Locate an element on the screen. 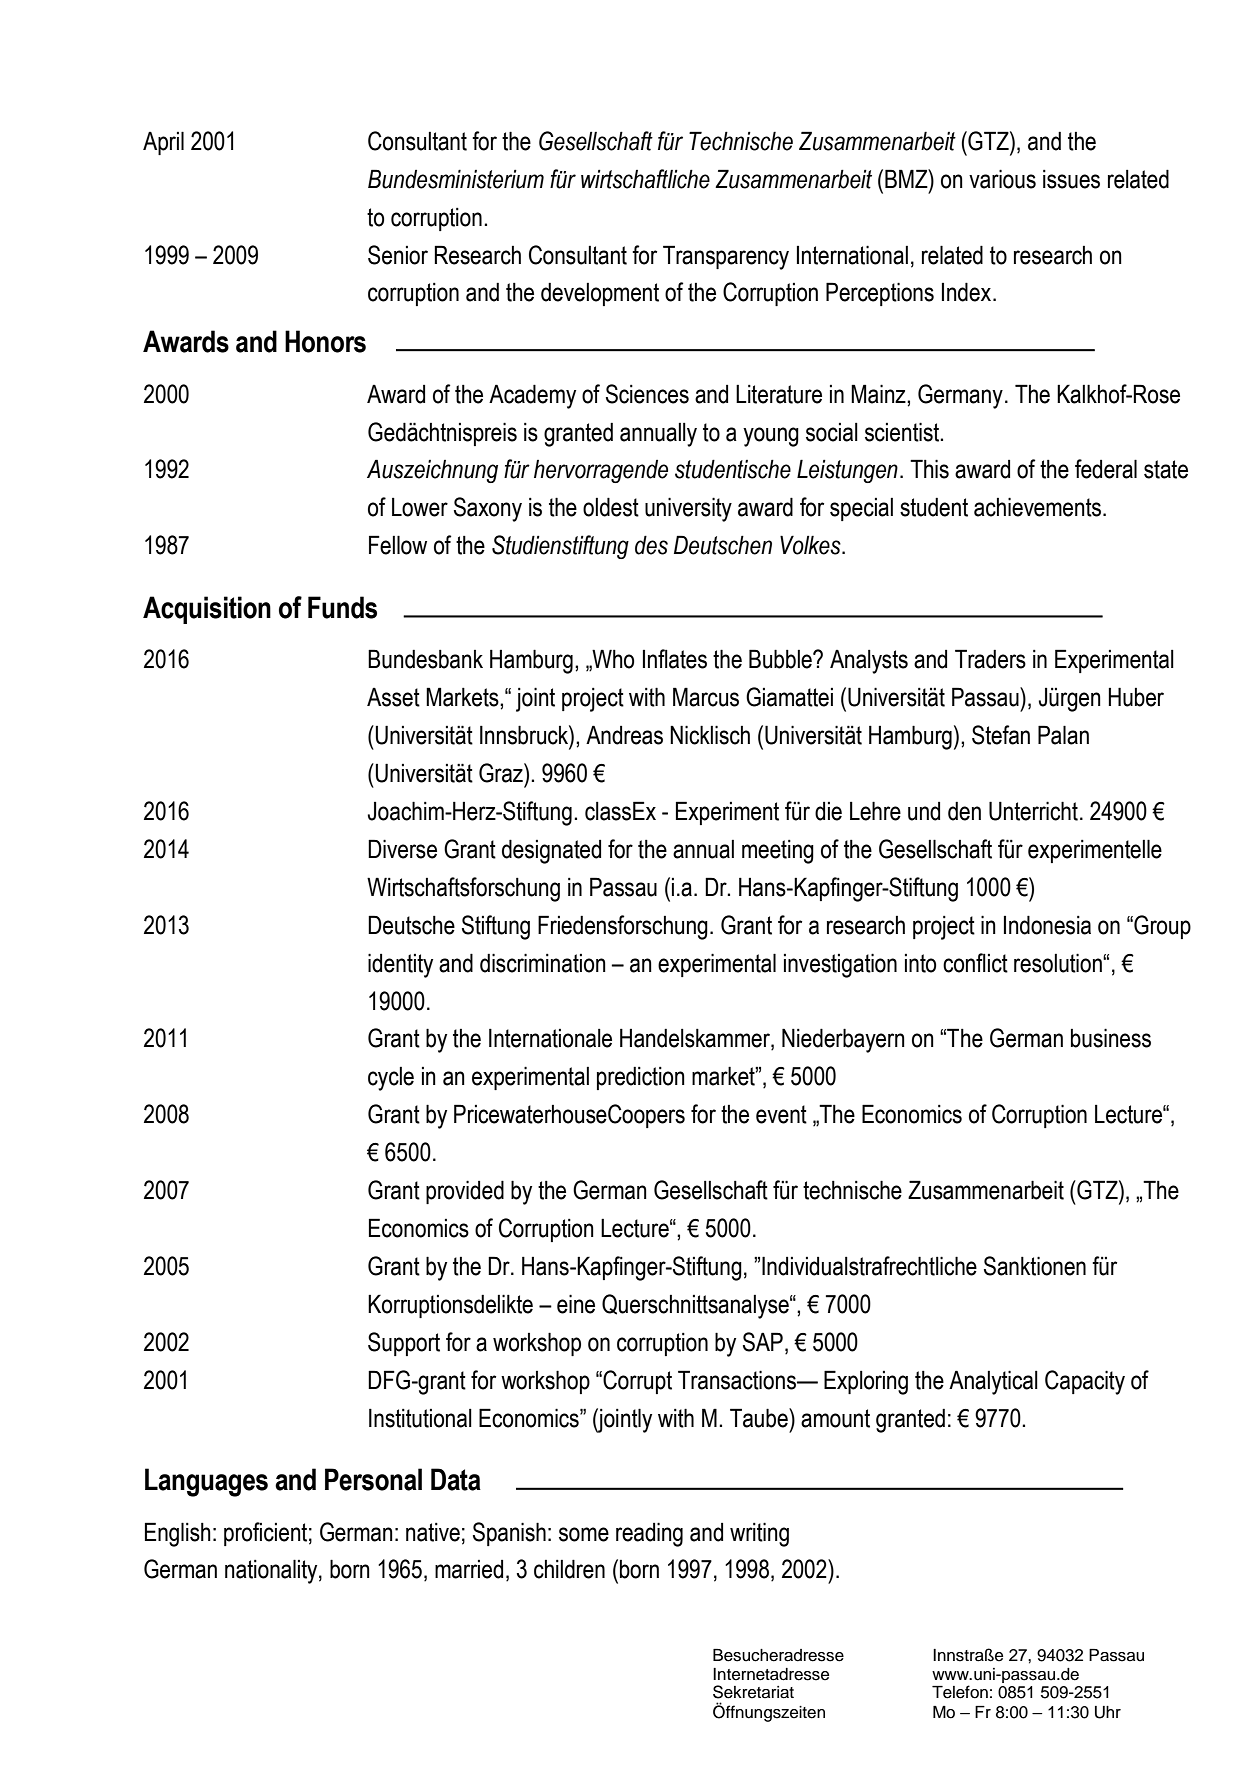  discrimination is located at coordinates (543, 963).
